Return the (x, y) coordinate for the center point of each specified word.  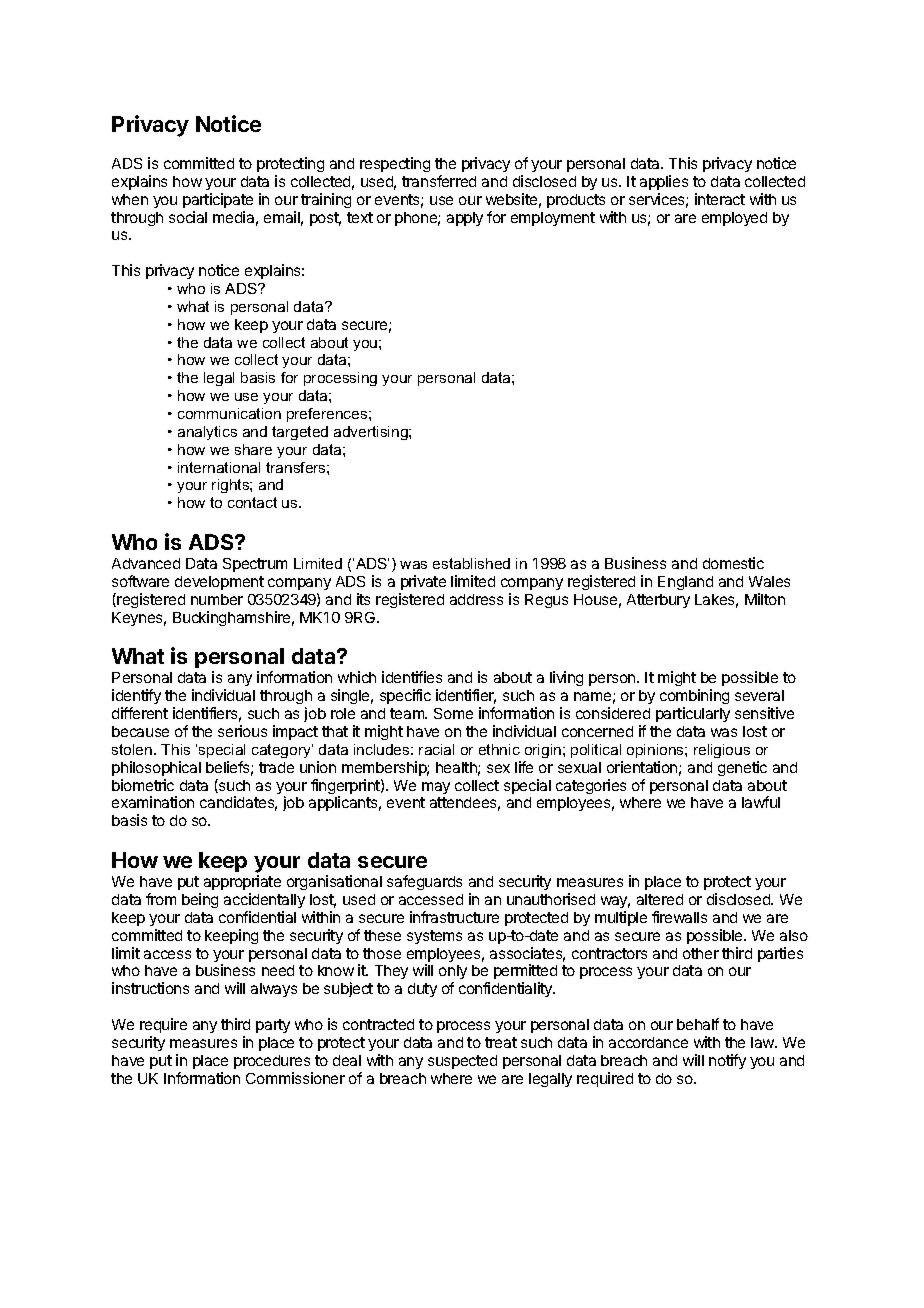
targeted (300, 433)
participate (218, 200)
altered (660, 899)
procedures (272, 1062)
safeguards (424, 882)
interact (720, 199)
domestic (733, 563)
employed (734, 219)
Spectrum (255, 565)
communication (229, 413)
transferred (439, 181)
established (471, 563)
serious (242, 731)
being (200, 900)
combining (694, 698)
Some (453, 713)
